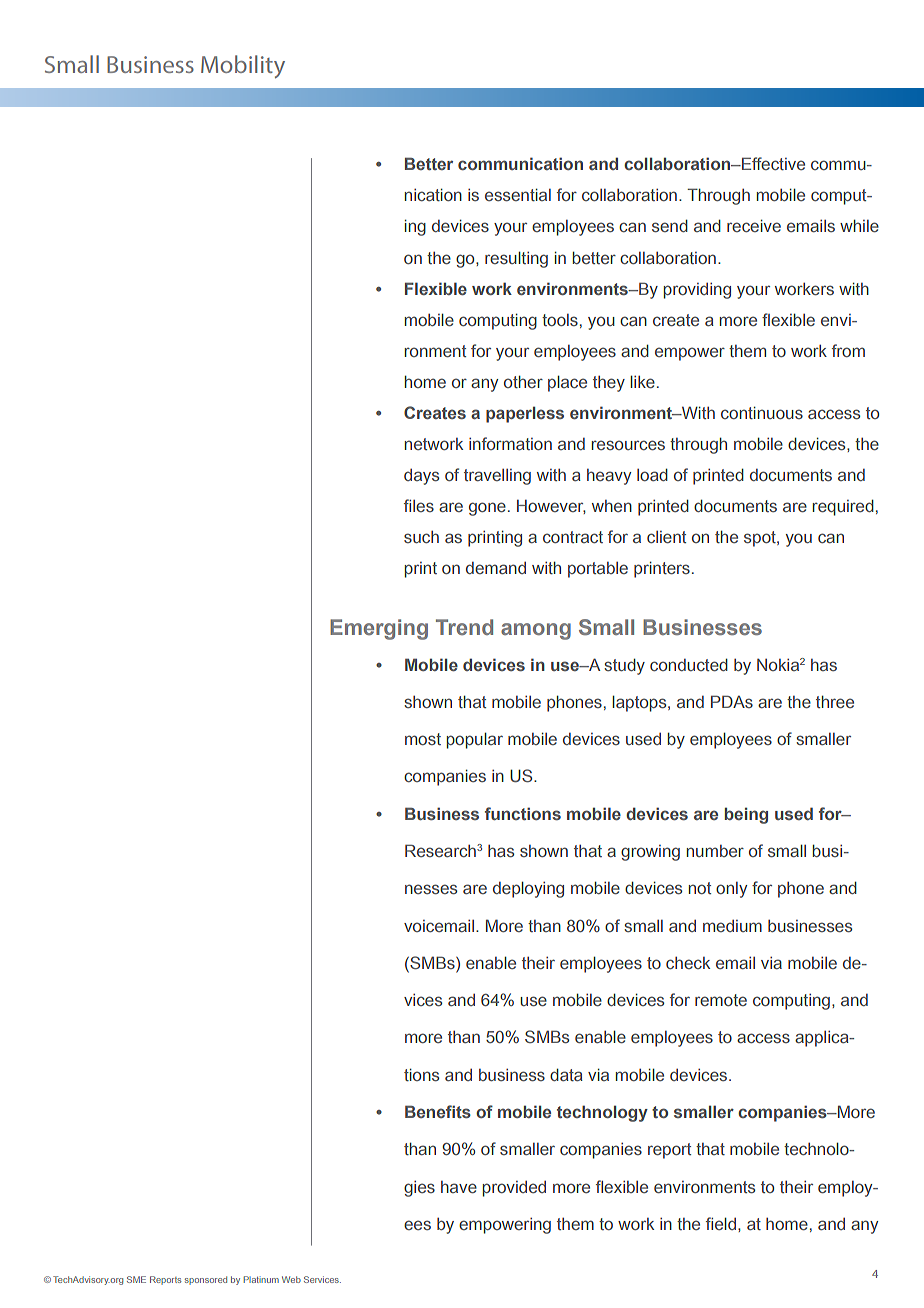  What do you see at coordinates (514, 1189) in the screenshot?
I see `provided` at bounding box center [514, 1189].
